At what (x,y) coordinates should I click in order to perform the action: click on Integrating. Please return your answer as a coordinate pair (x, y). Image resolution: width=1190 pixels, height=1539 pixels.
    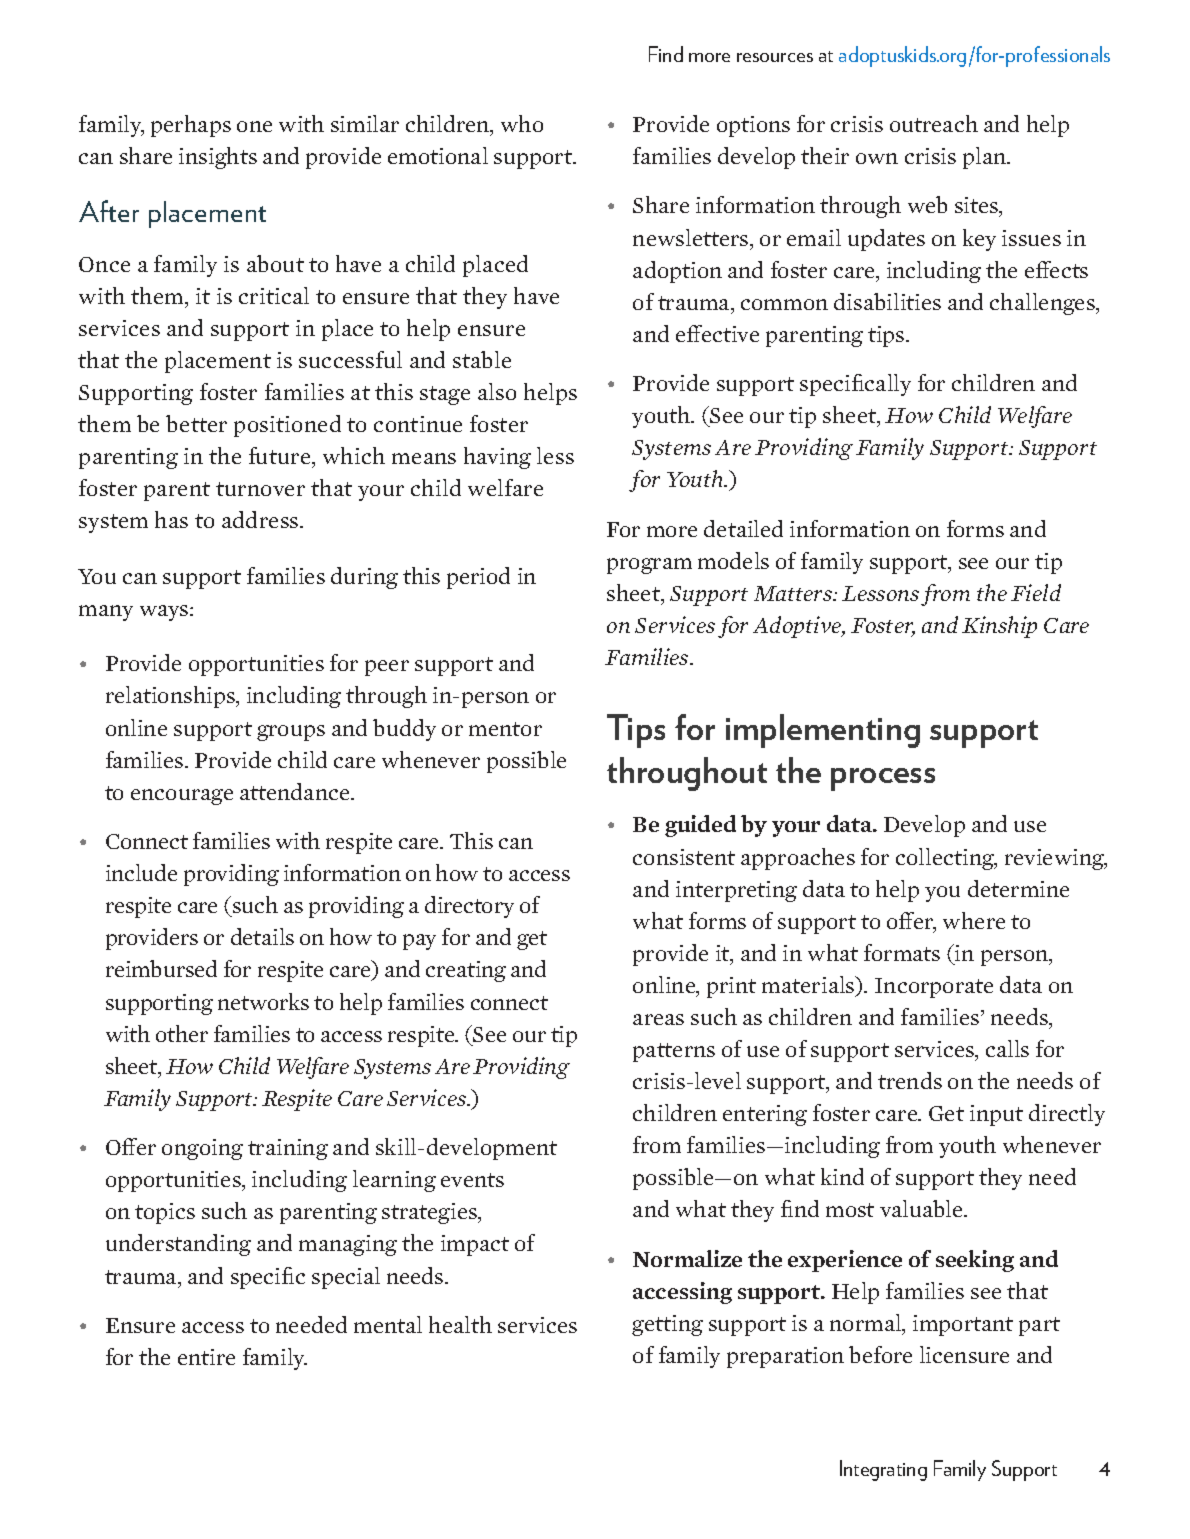
    Looking at the image, I should click on (883, 1470).
